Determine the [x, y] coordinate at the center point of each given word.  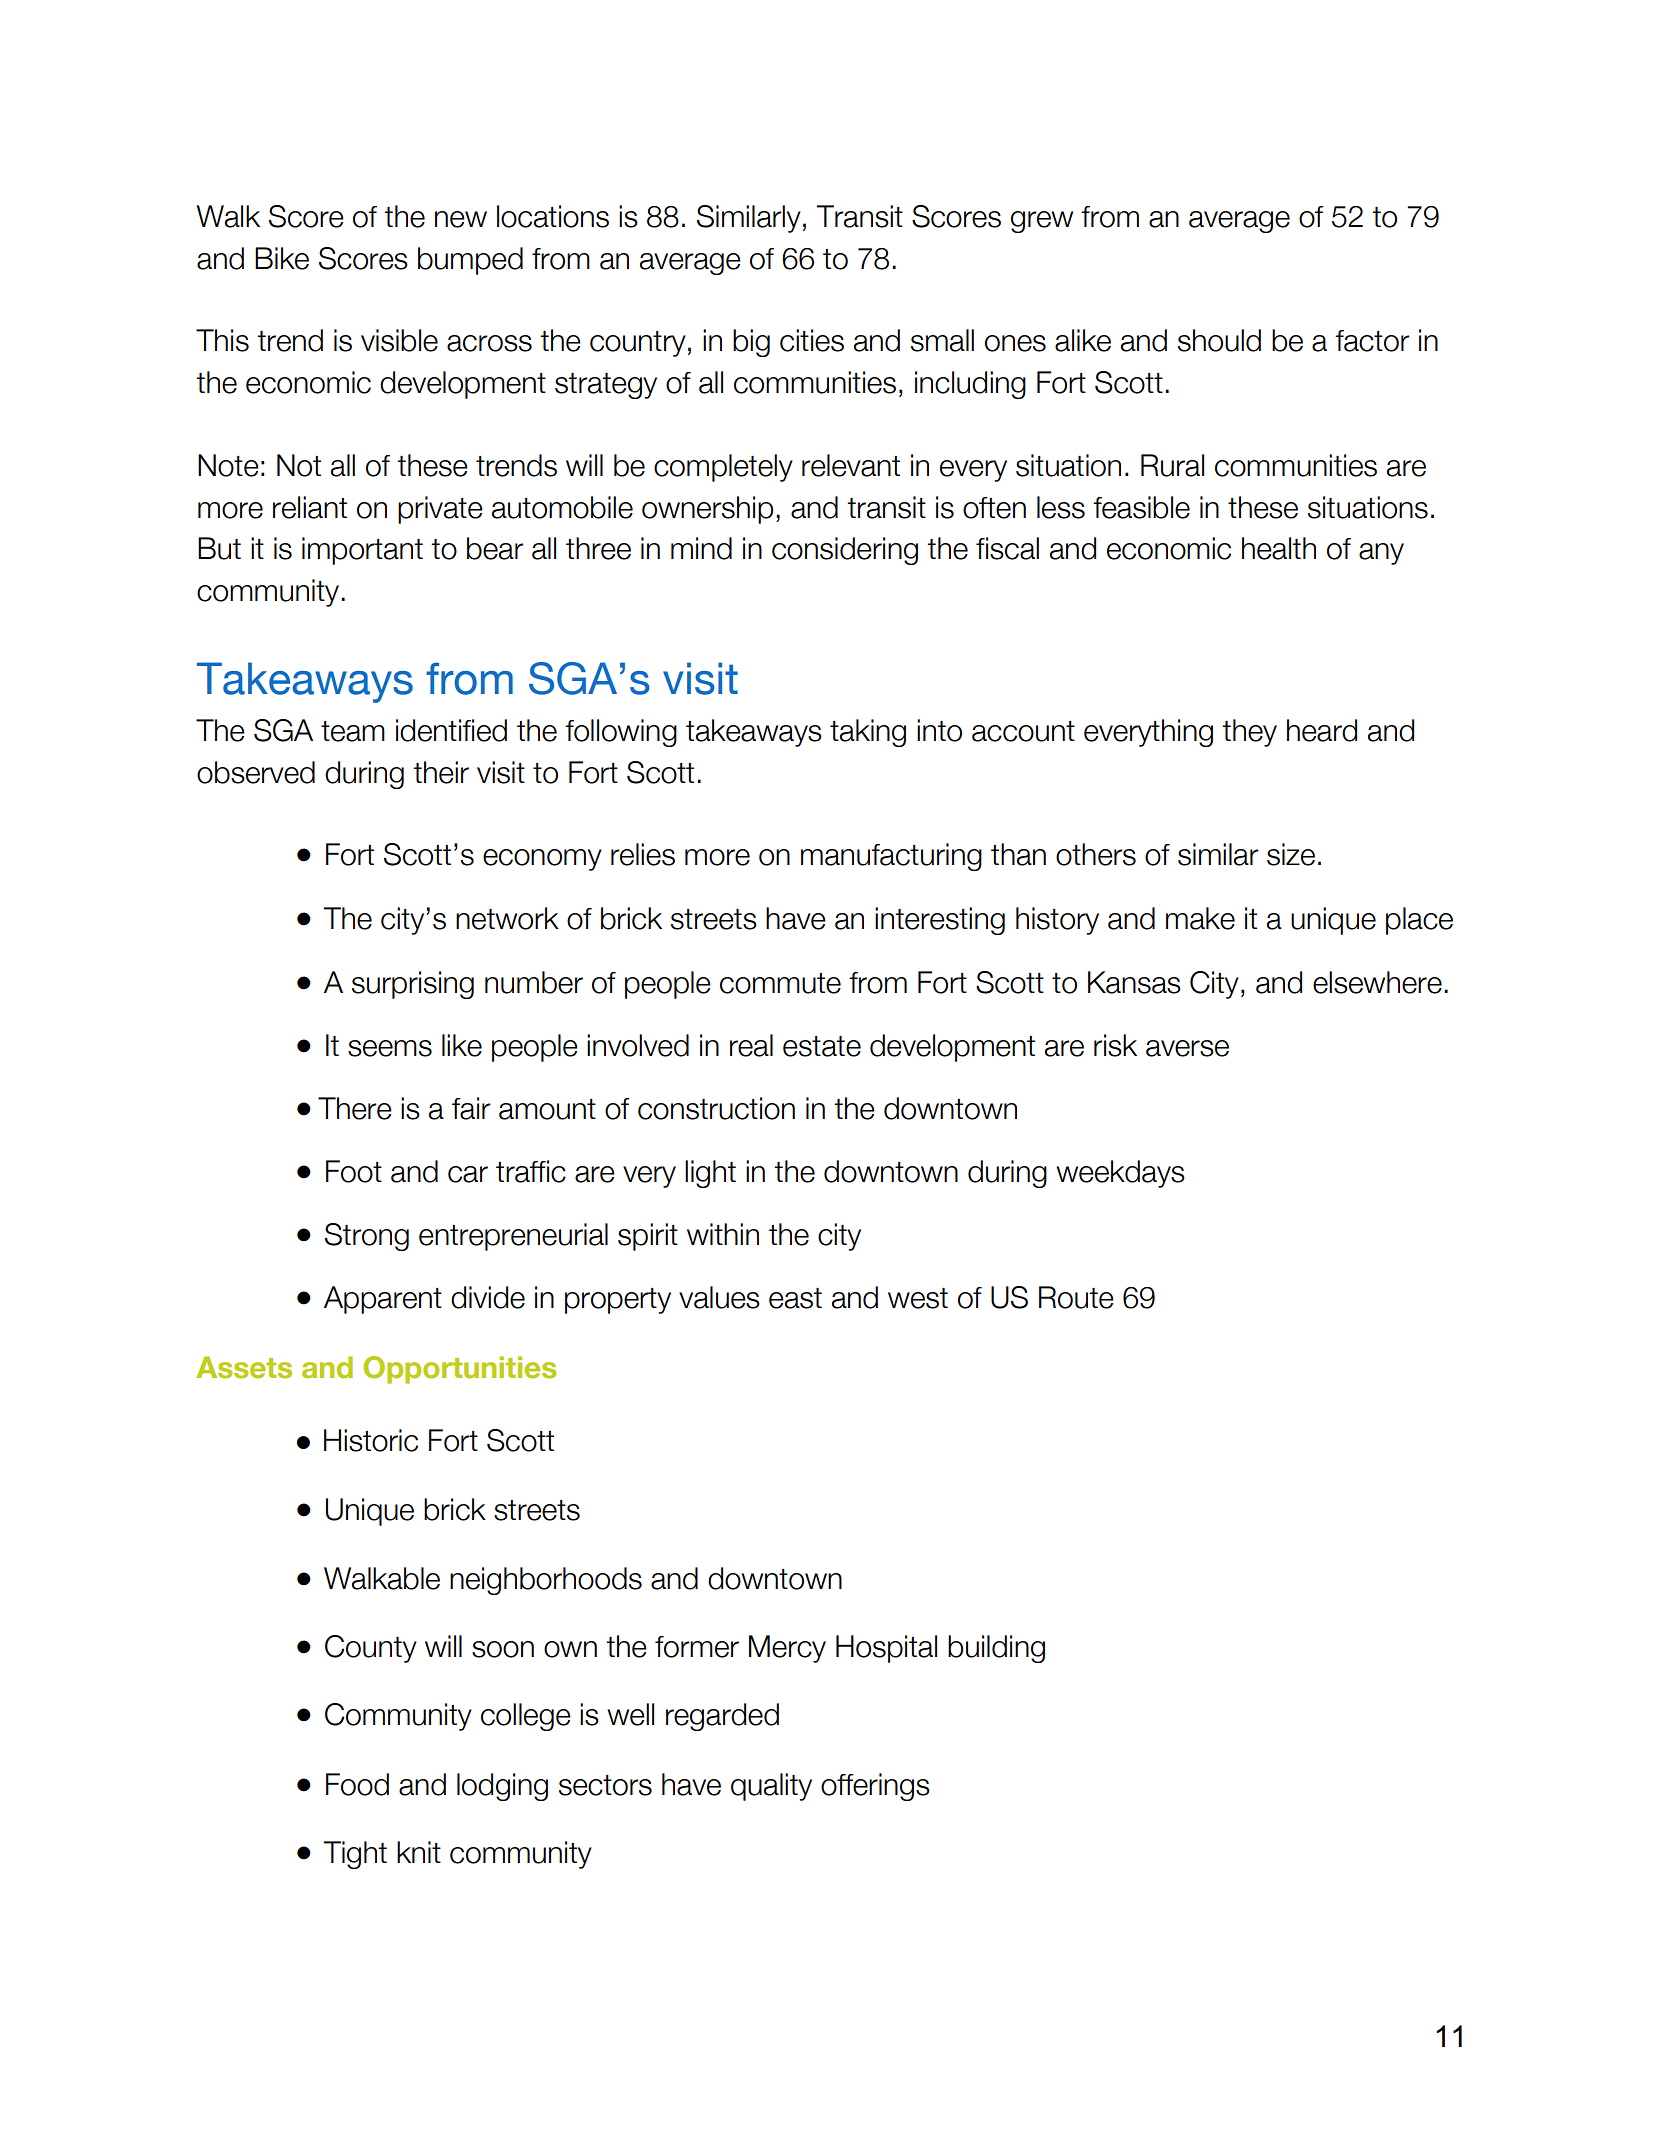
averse [1187, 1048]
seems [390, 1048]
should [1219, 340]
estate [822, 1046]
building [996, 1649]
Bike [282, 258]
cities [812, 340]
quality [771, 1787]
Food [357, 1784]
